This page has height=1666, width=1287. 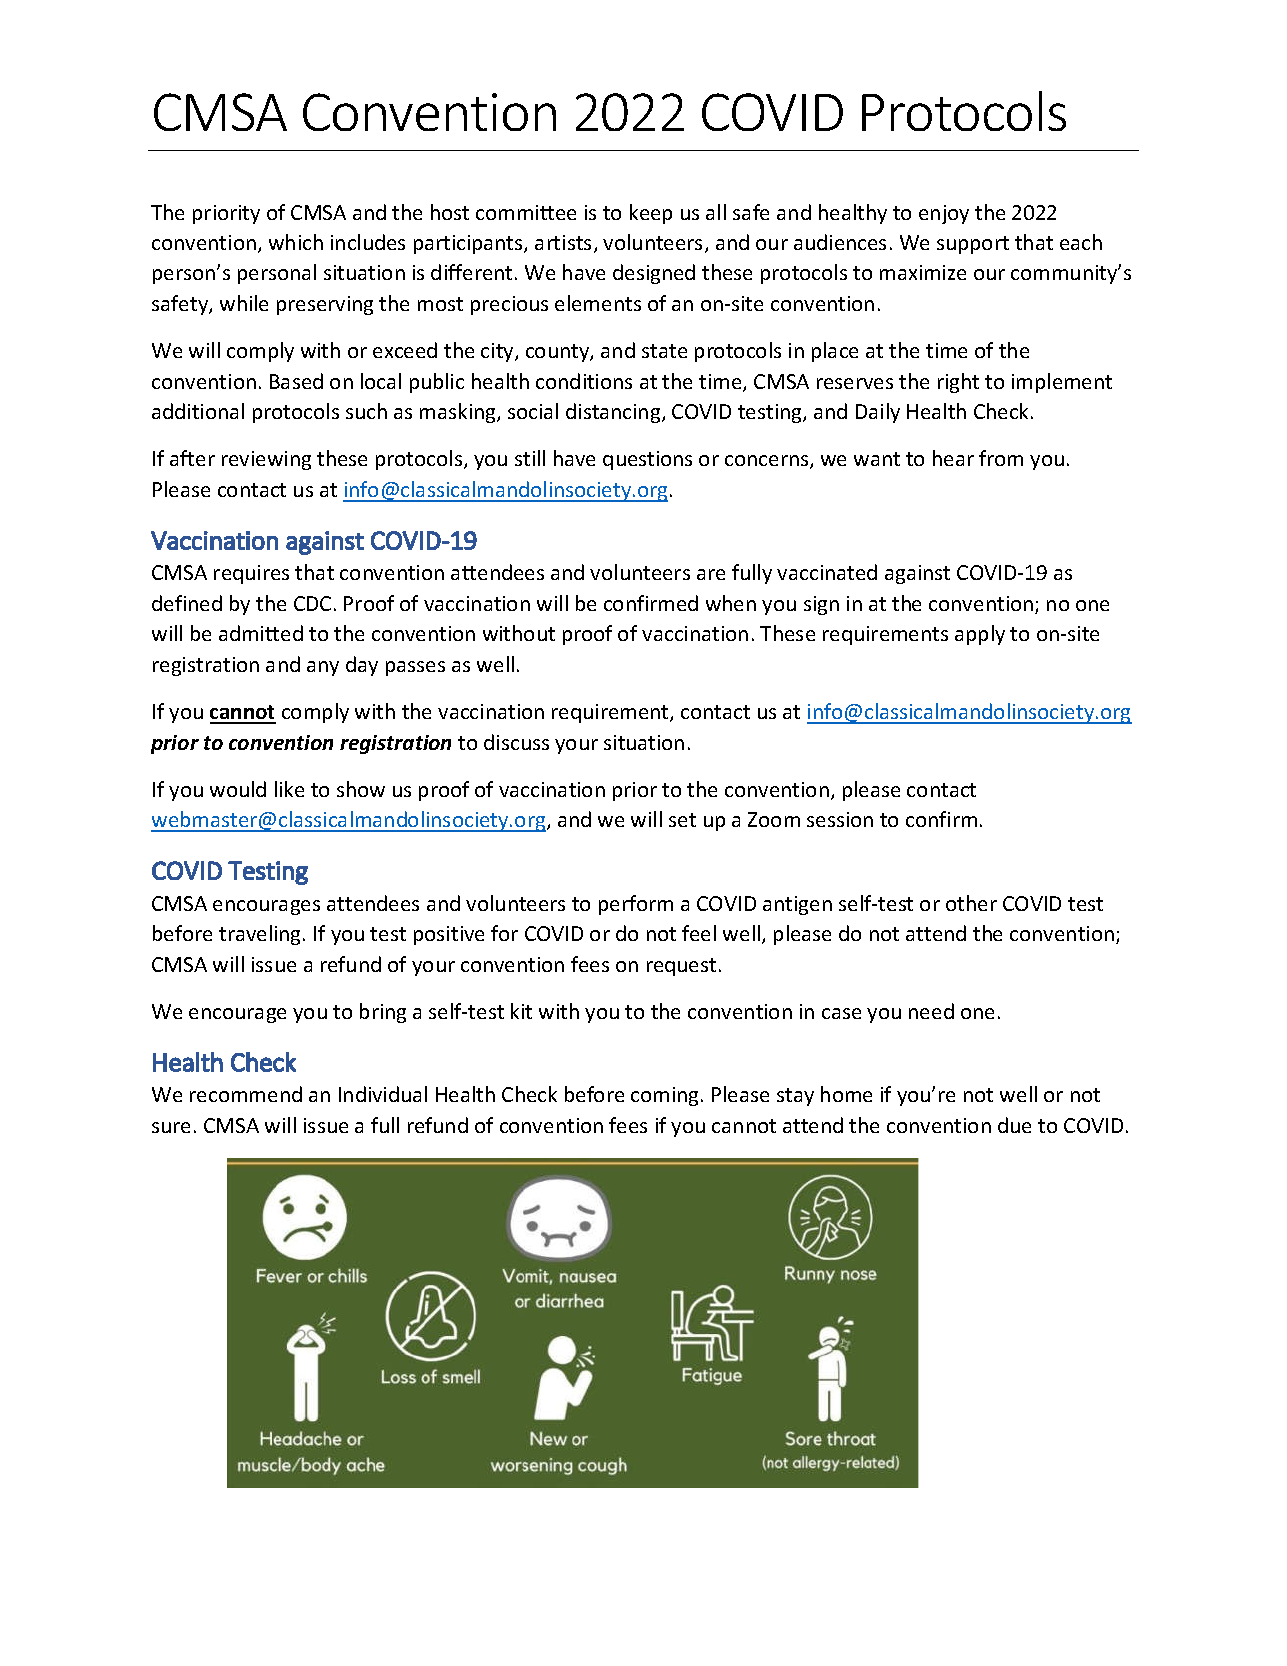 What do you see at coordinates (953, 458) in the page?
I see `hear` at bounding box center [953, 458].
